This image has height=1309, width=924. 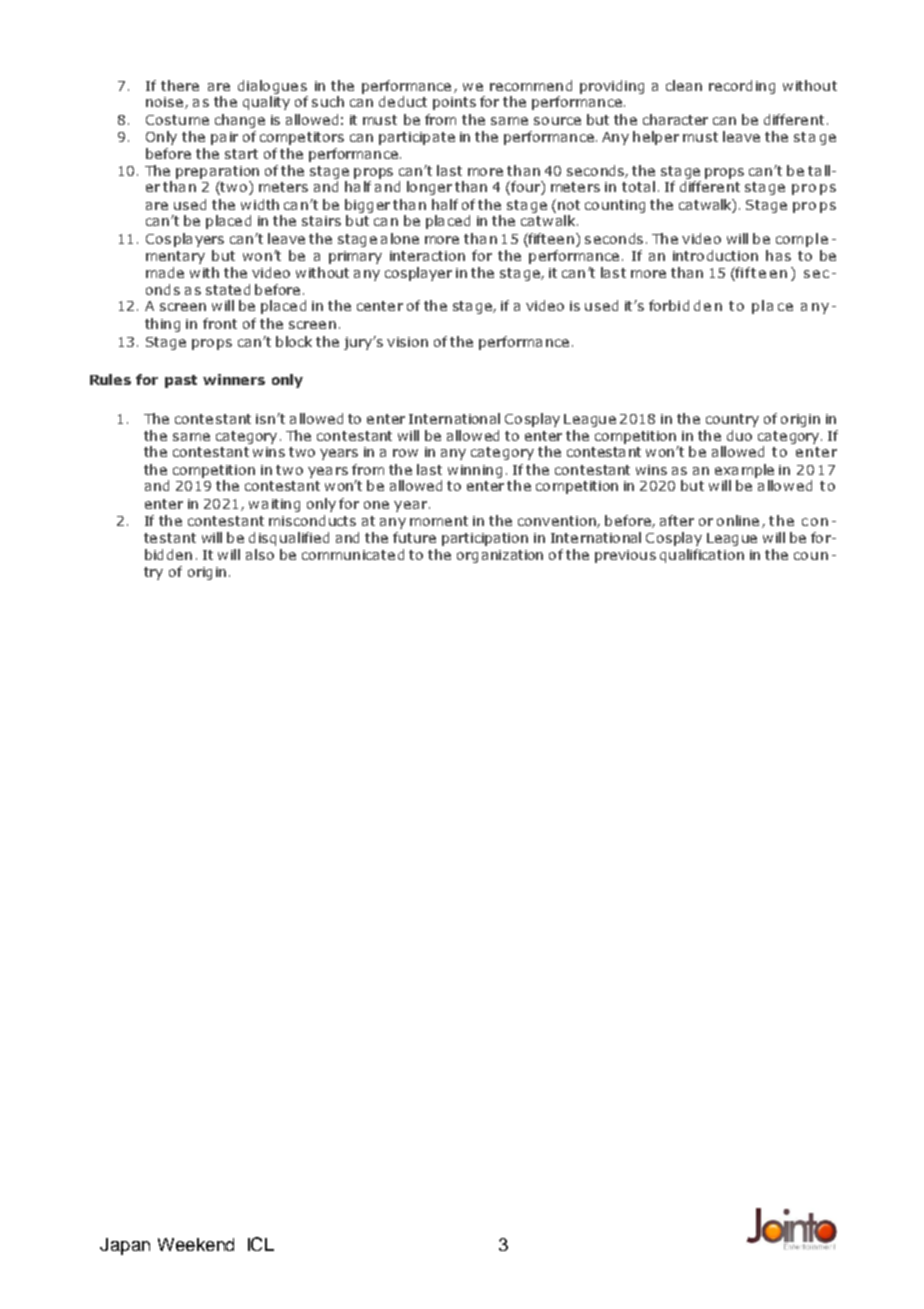 I want to click on points, so click(x=454, y=103).
